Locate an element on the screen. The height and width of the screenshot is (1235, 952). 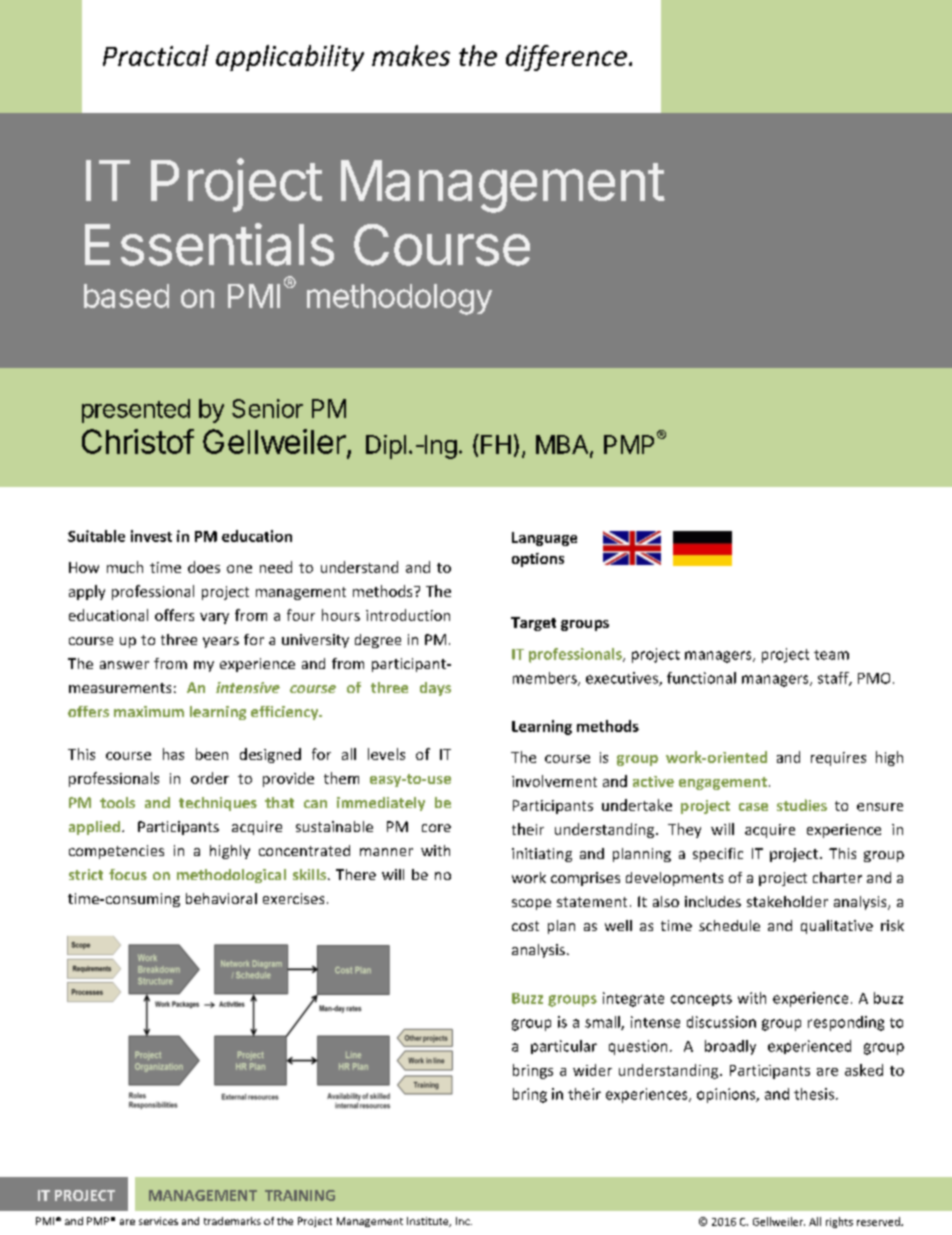
services is located at coordinates (158, 1221).
